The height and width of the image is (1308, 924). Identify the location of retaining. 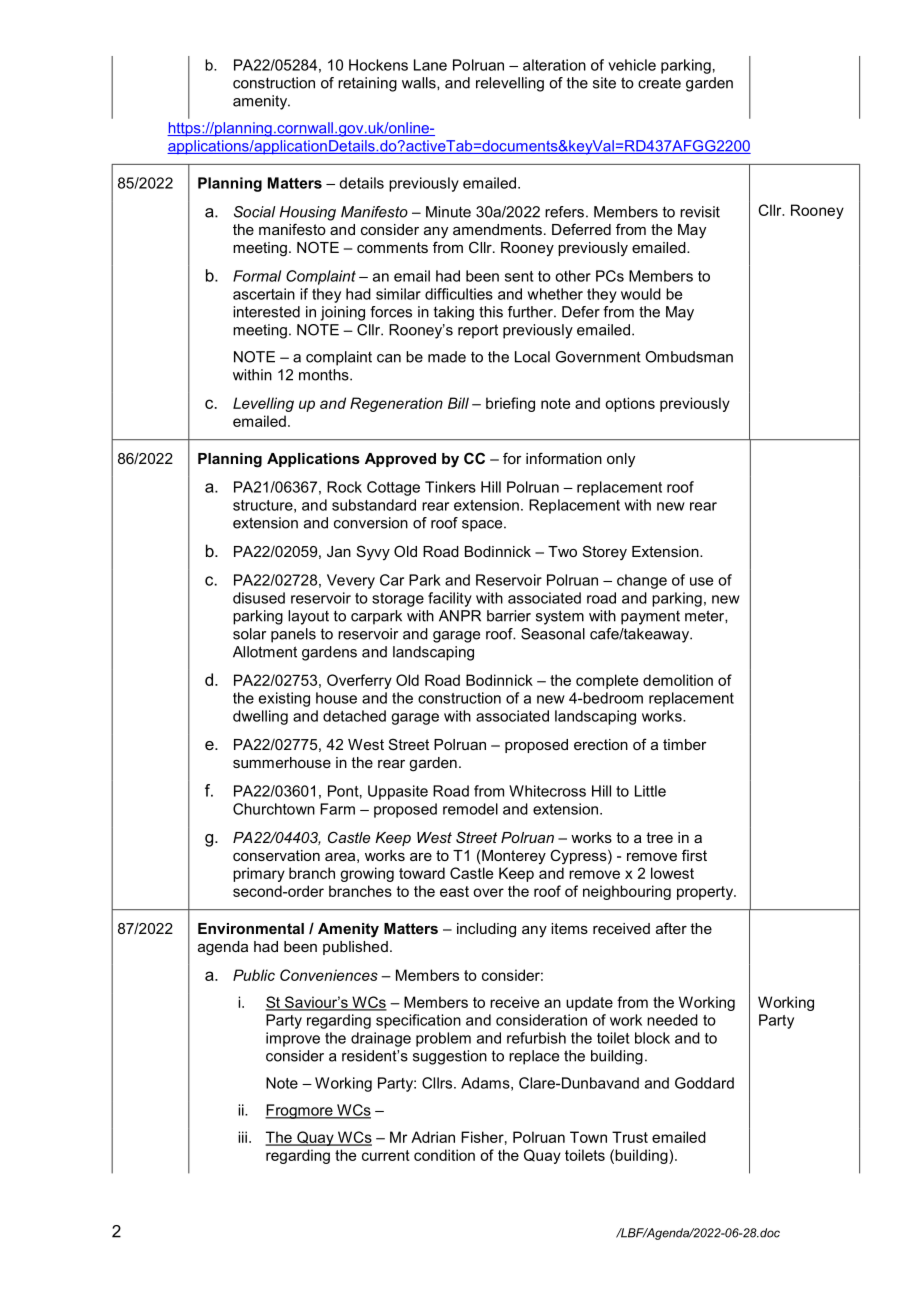
(367, 84).
